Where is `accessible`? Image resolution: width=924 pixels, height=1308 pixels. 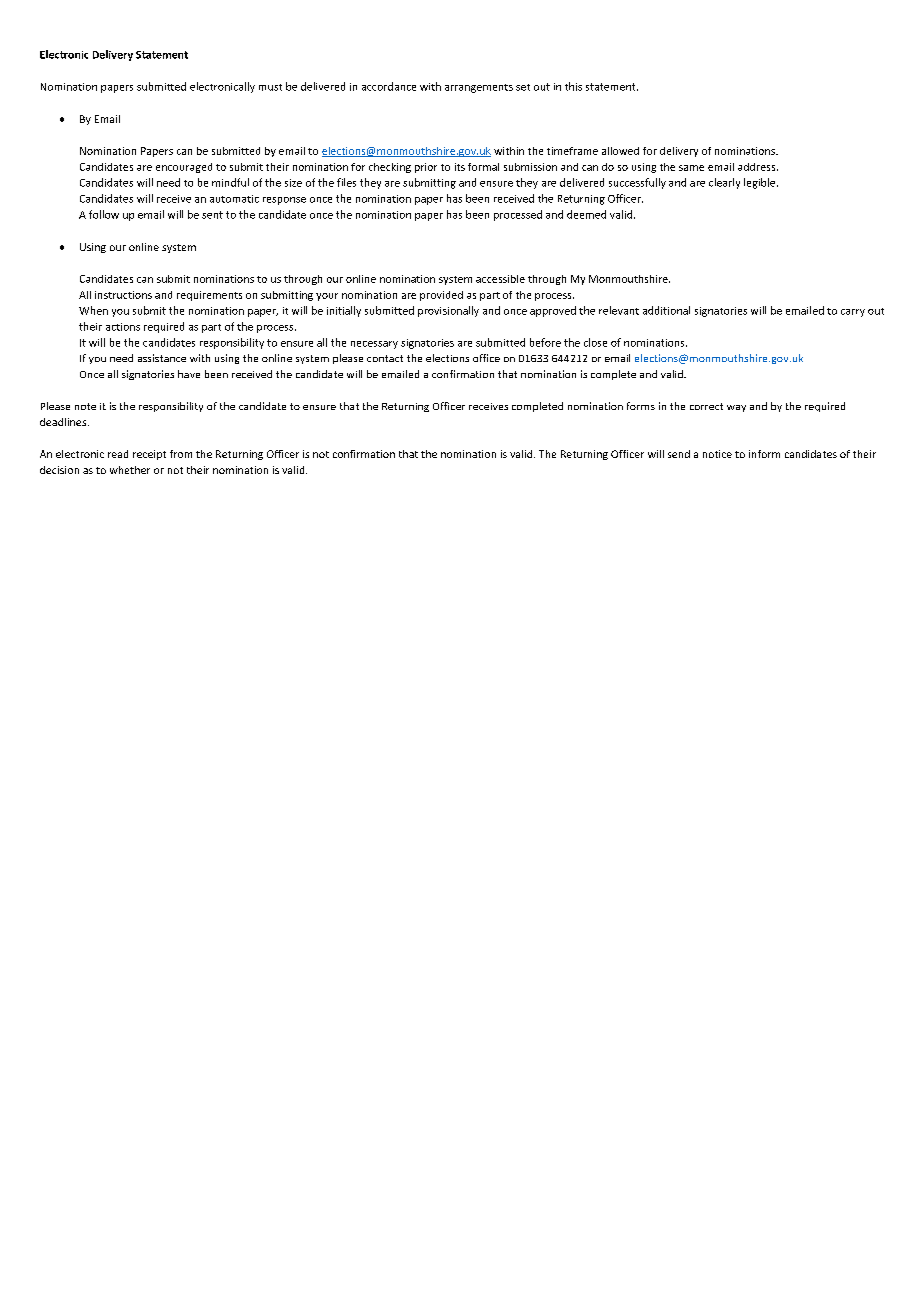
accessible is located at coordinates (500, 279).
